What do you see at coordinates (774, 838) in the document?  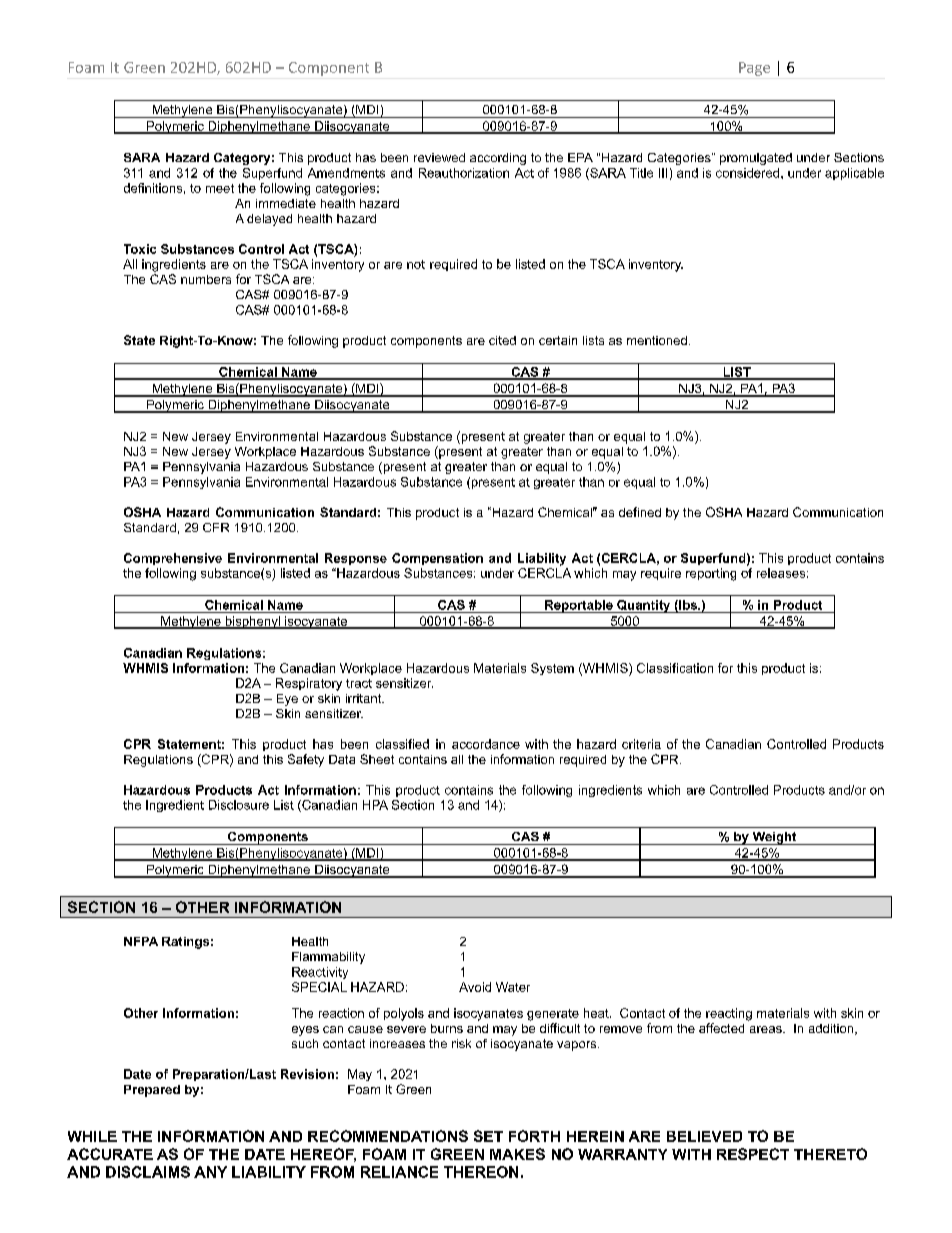 I see `Weight` at bounding box center [774, 838].
